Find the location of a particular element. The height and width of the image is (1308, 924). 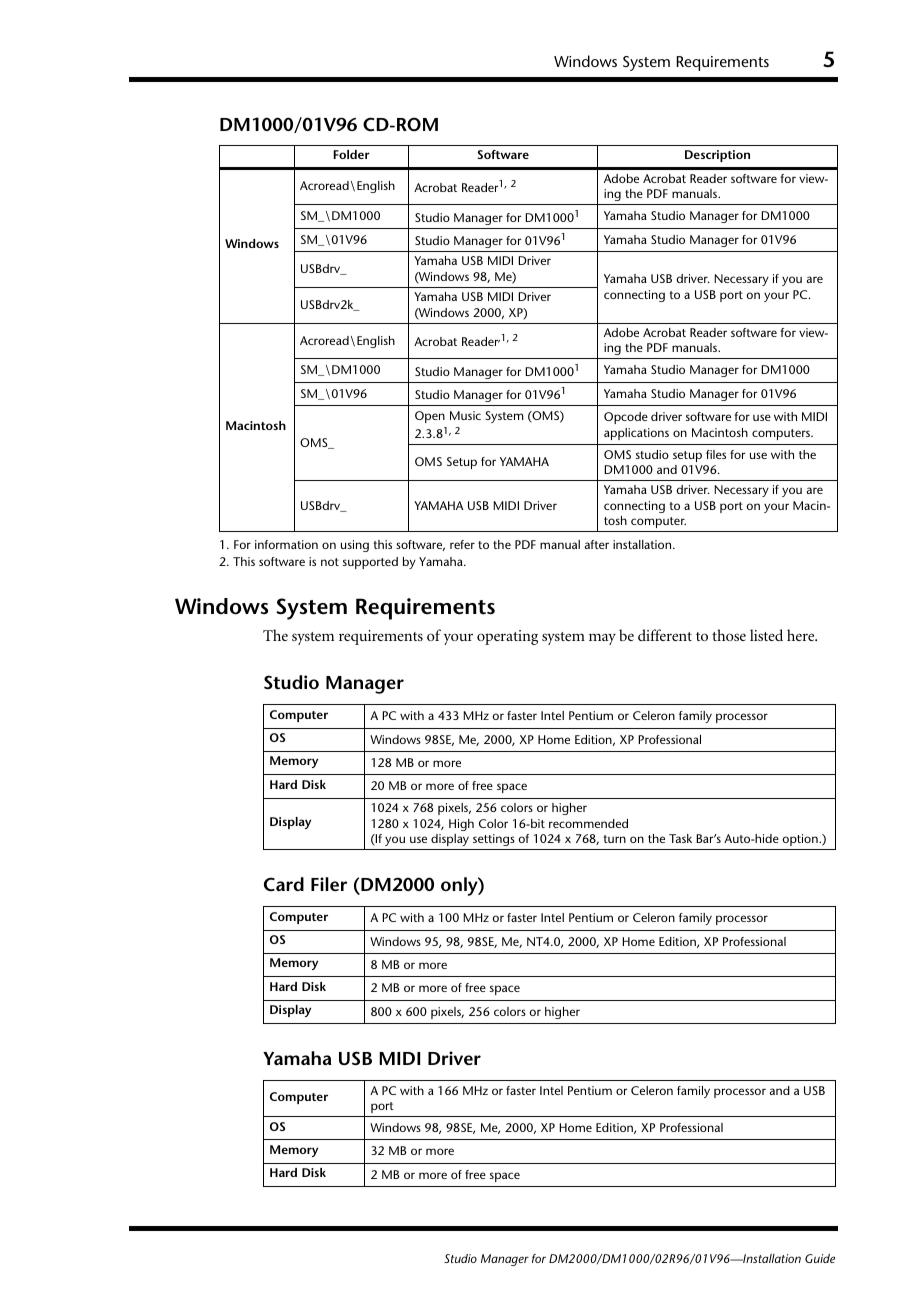

Guide is located at coordinates (820, 1258).
